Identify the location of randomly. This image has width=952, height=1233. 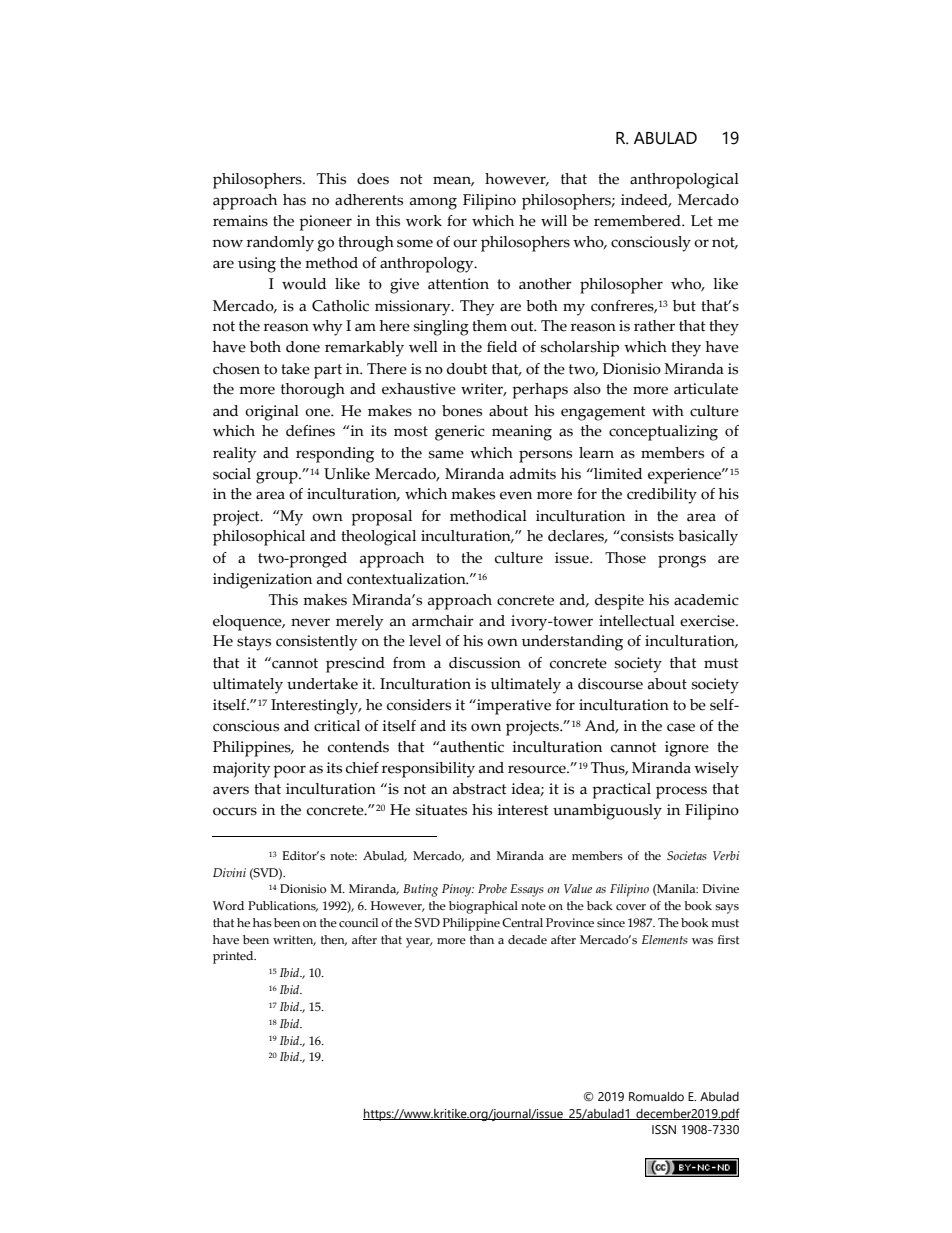
(280, 244).
